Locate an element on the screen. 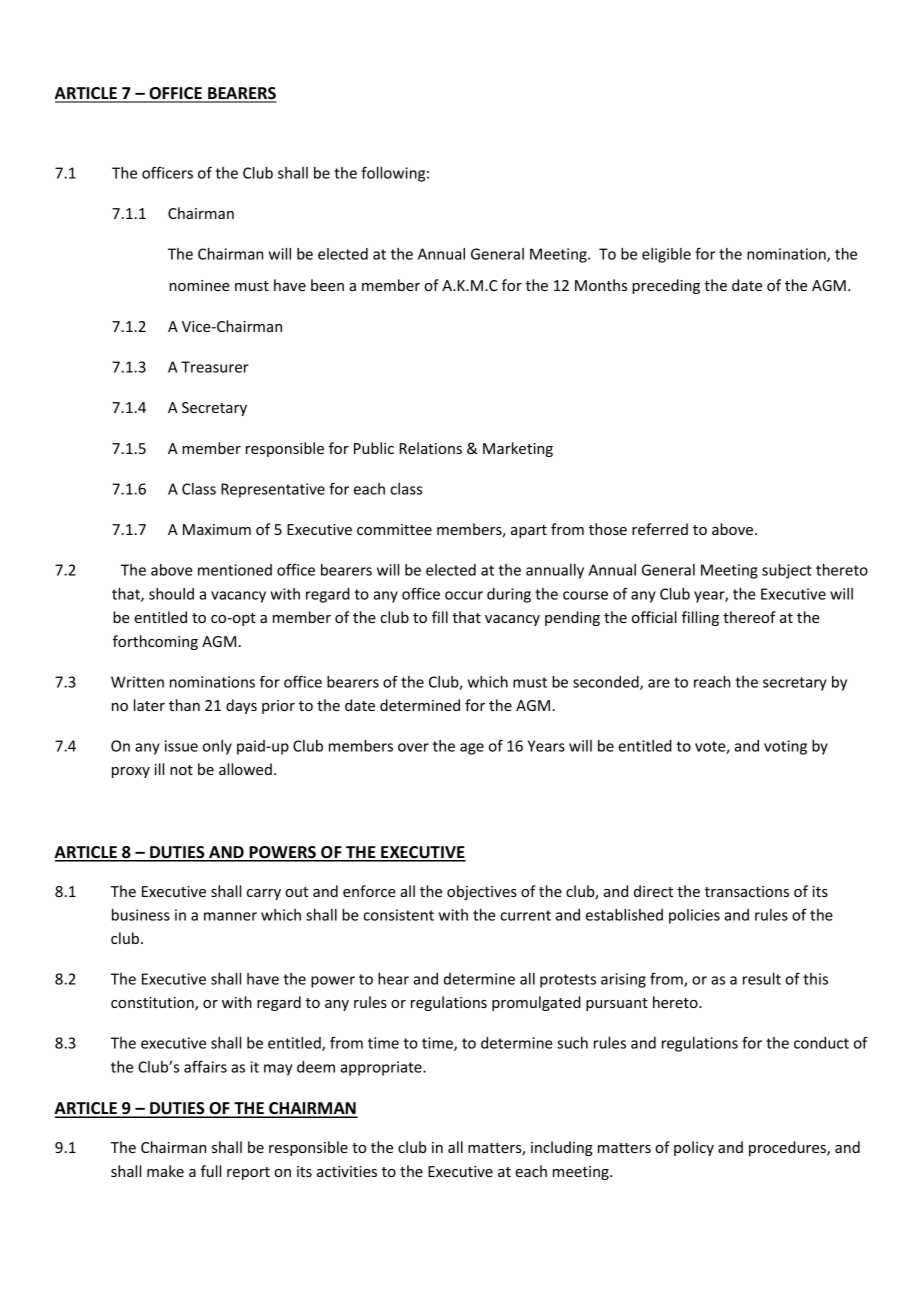  policy is located at coordinates (694, 1148).
